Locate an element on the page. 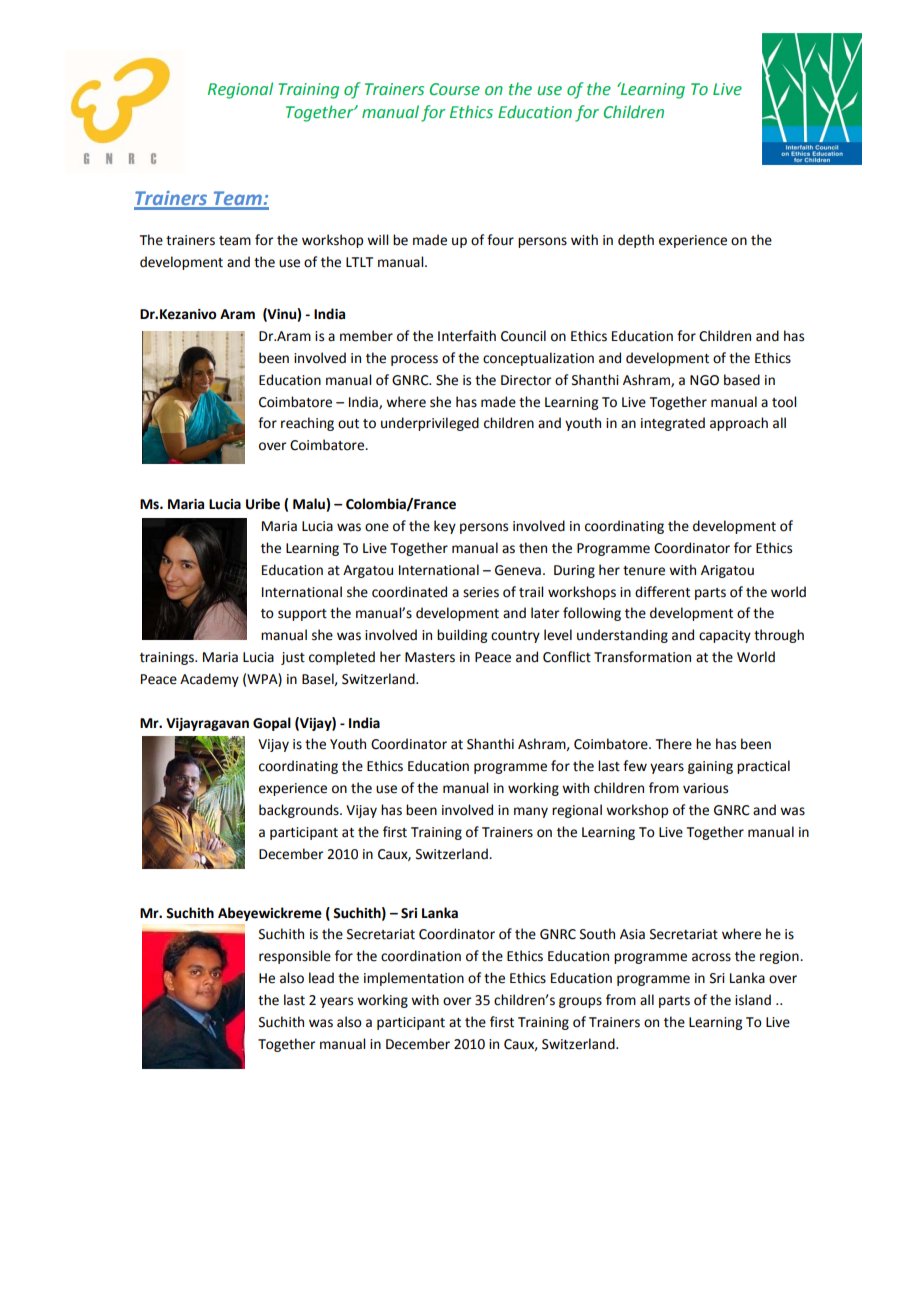 This page has width=924, height=1308. across is located at coordinates (711, 957).
